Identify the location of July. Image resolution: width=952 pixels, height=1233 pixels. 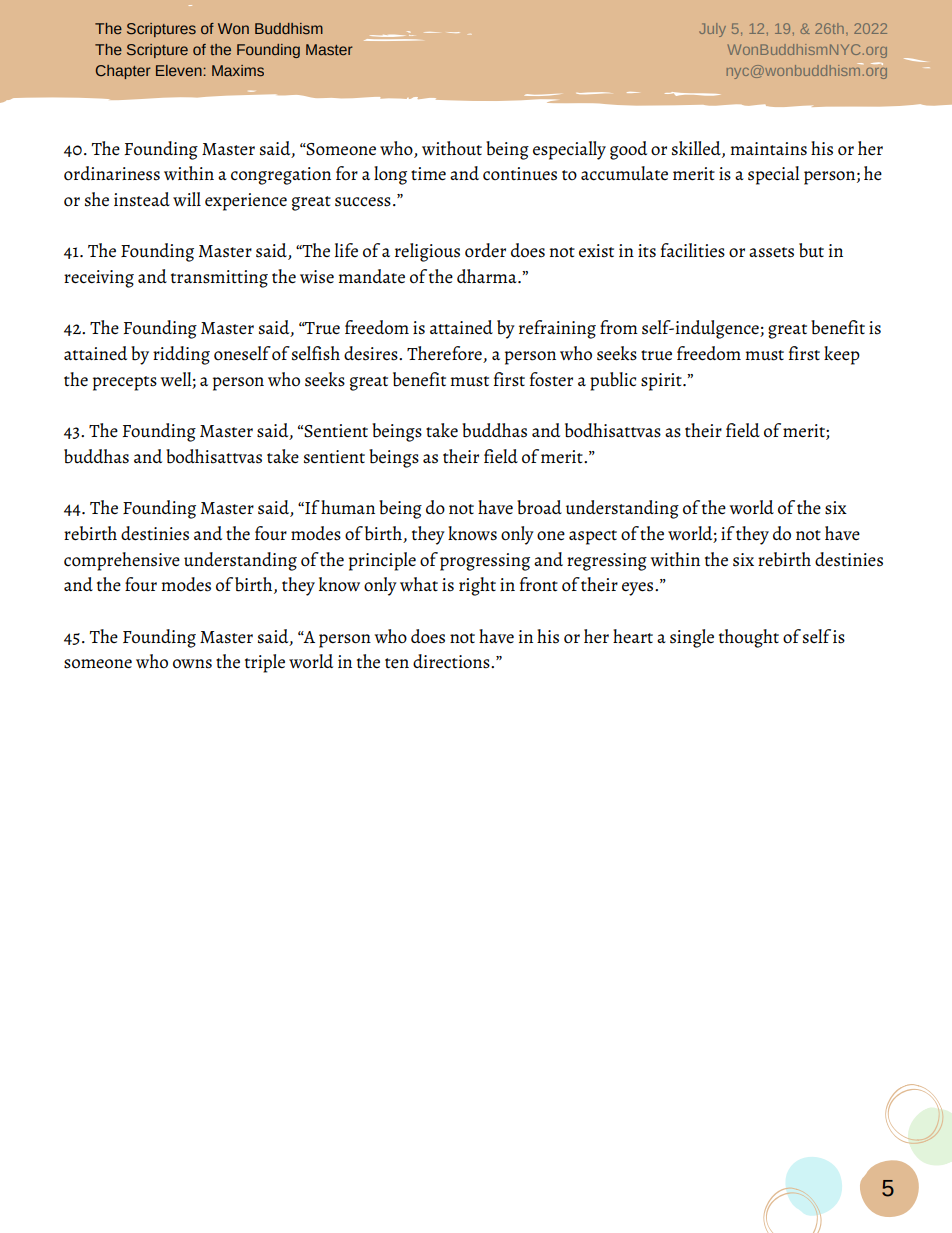
(712, 30).
